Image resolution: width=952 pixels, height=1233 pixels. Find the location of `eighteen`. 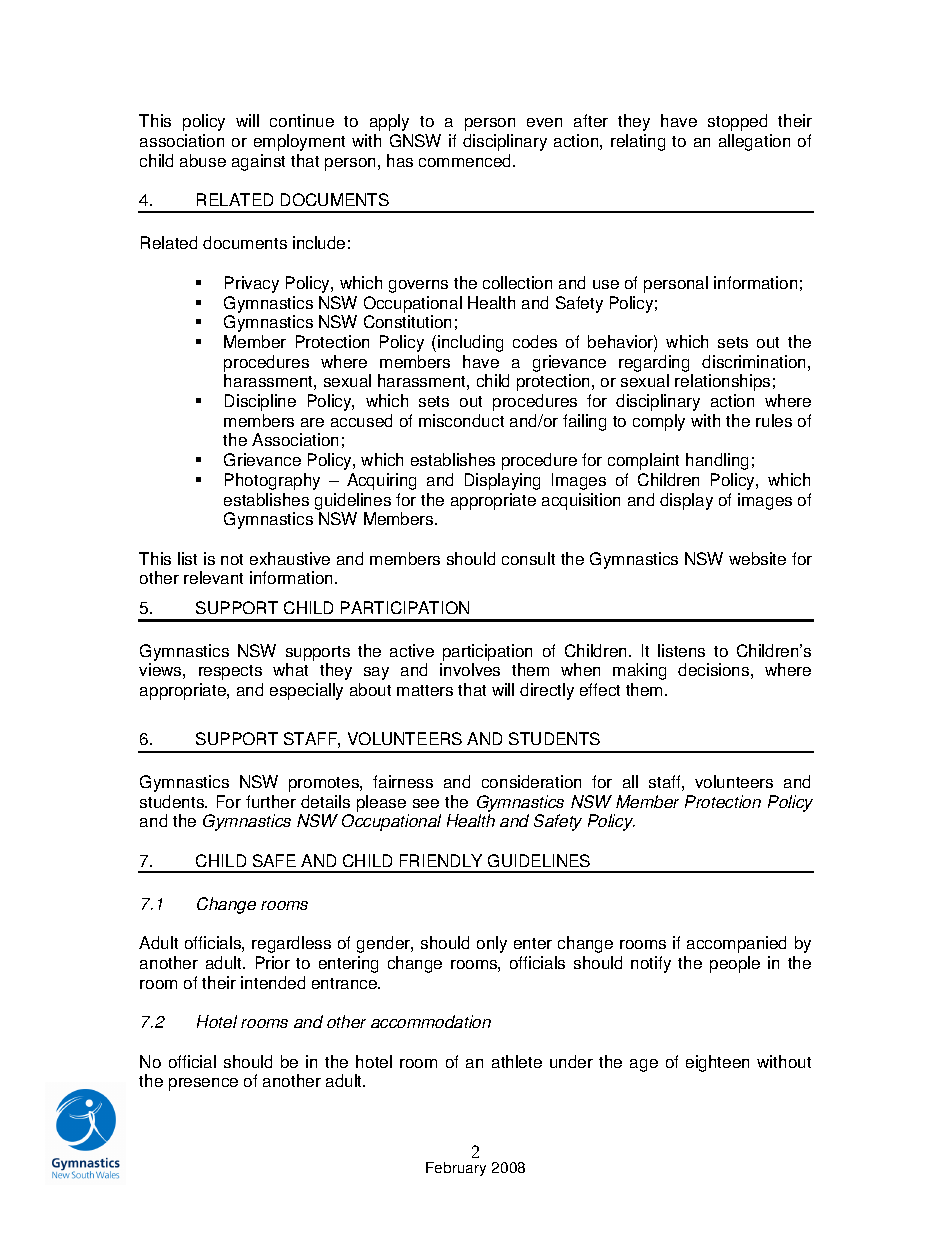

eighteen is located at coordinates (717, 1063).
